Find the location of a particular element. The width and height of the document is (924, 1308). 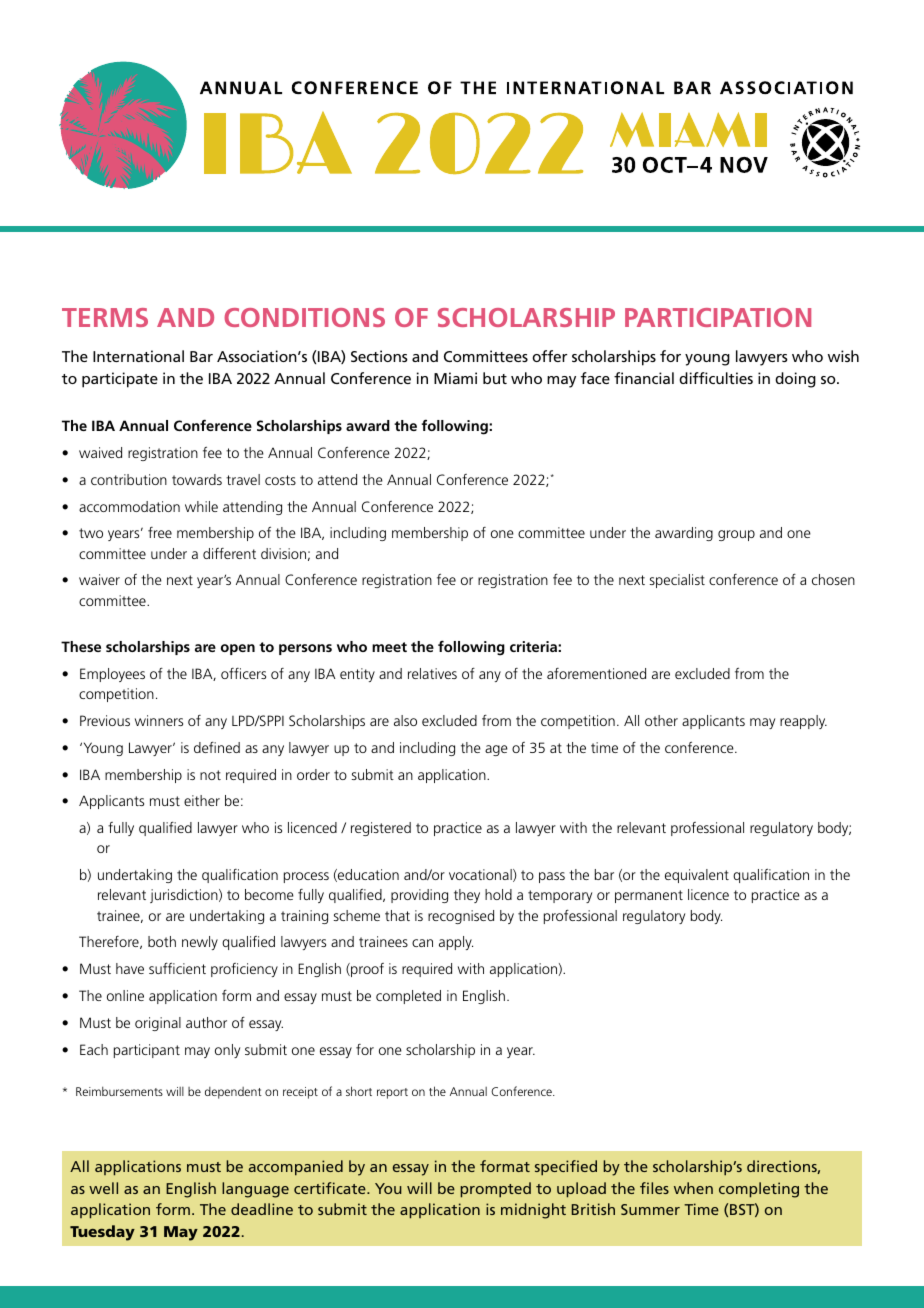

meet is located at coordinates (389, 647).
